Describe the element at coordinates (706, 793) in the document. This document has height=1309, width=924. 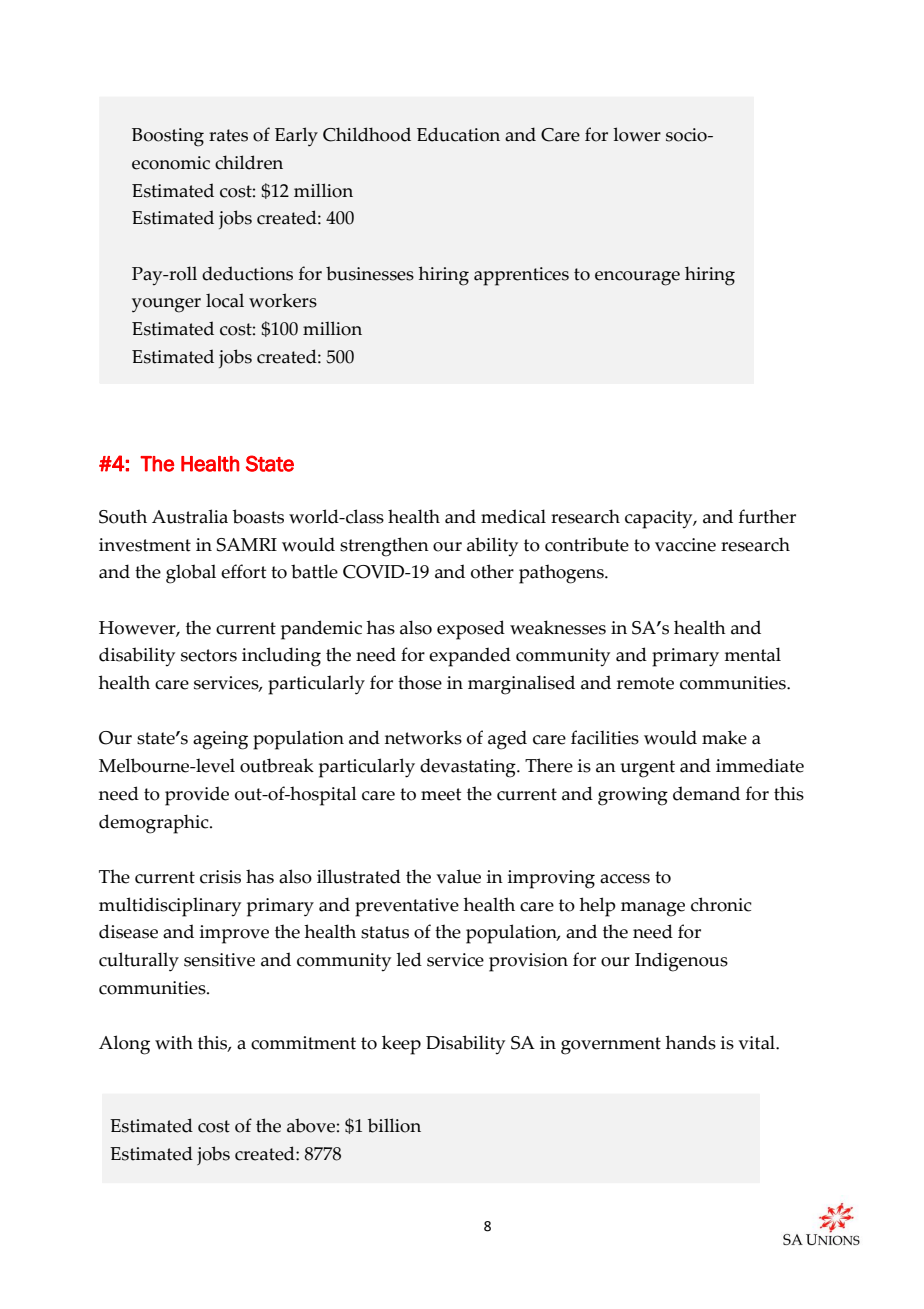
I see `demand` at that location.
